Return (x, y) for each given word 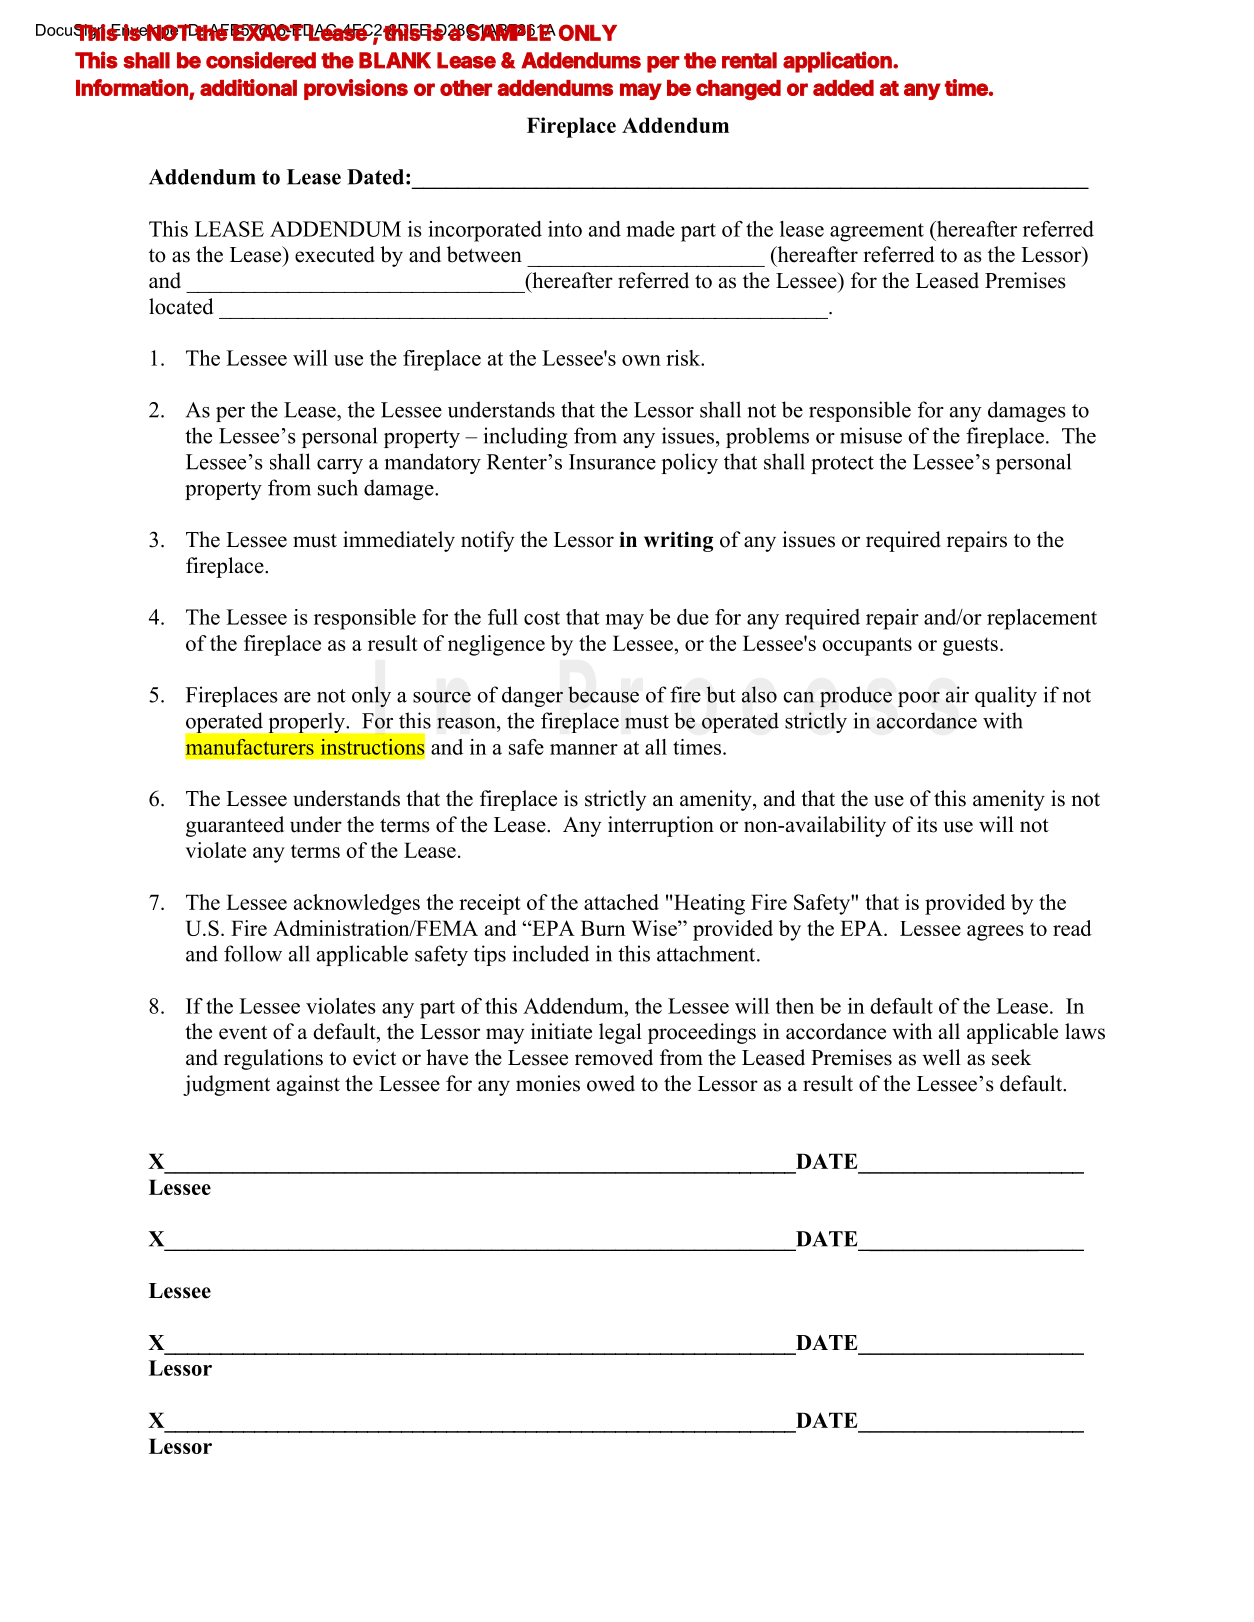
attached (621, 902)
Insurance (612, 462)
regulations (273, 1059)
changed (738, 90)
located (181, 306)
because (603, 694)
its (927, 824)
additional (248, 87)
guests (970, 646)
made (650, 229)
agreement (877, 232)
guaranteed (235, 826)
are (297, 697)
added (843, 88)
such (338, 487)
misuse (871, 435)
